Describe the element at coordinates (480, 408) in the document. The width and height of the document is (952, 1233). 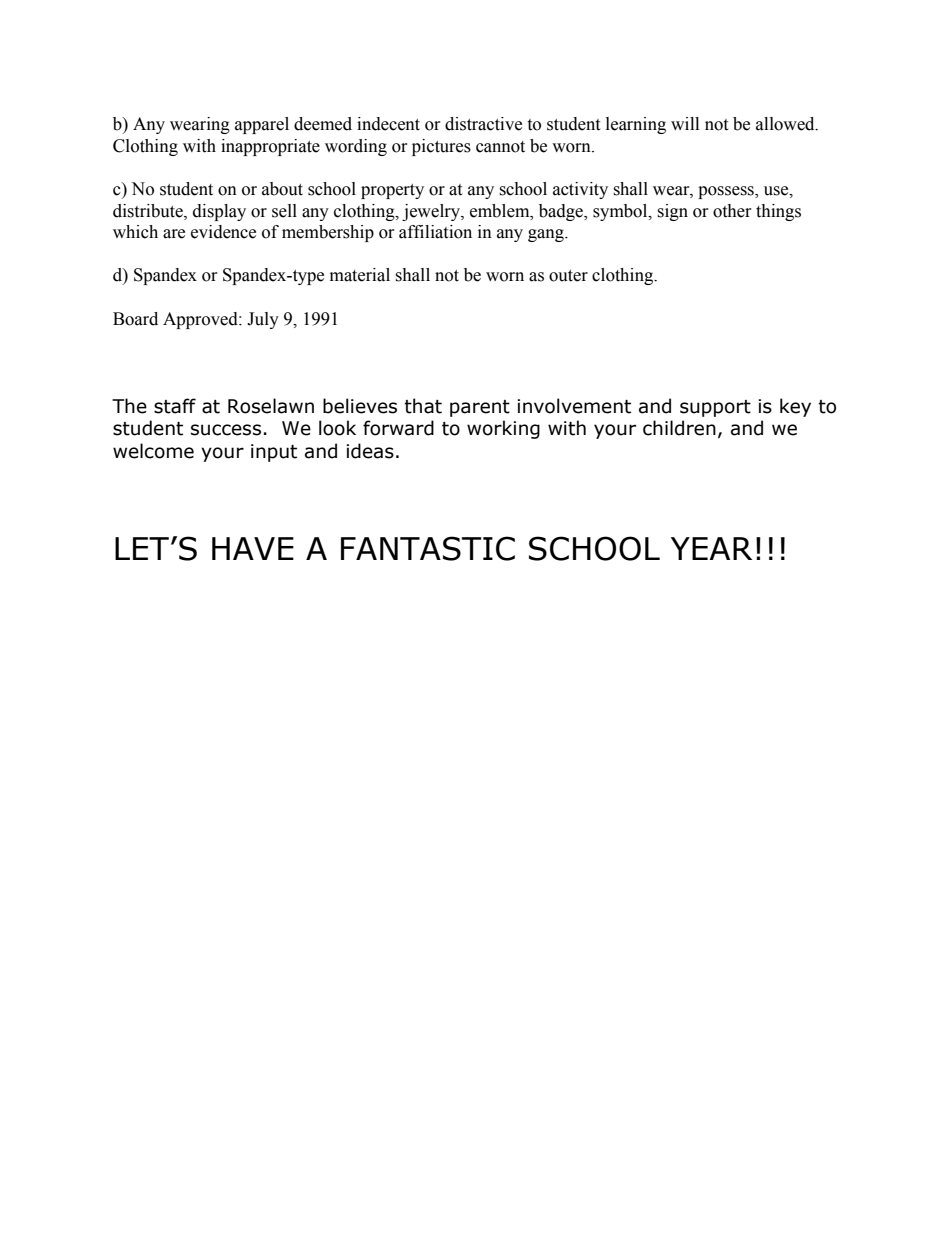
I see `parent` at that location.
